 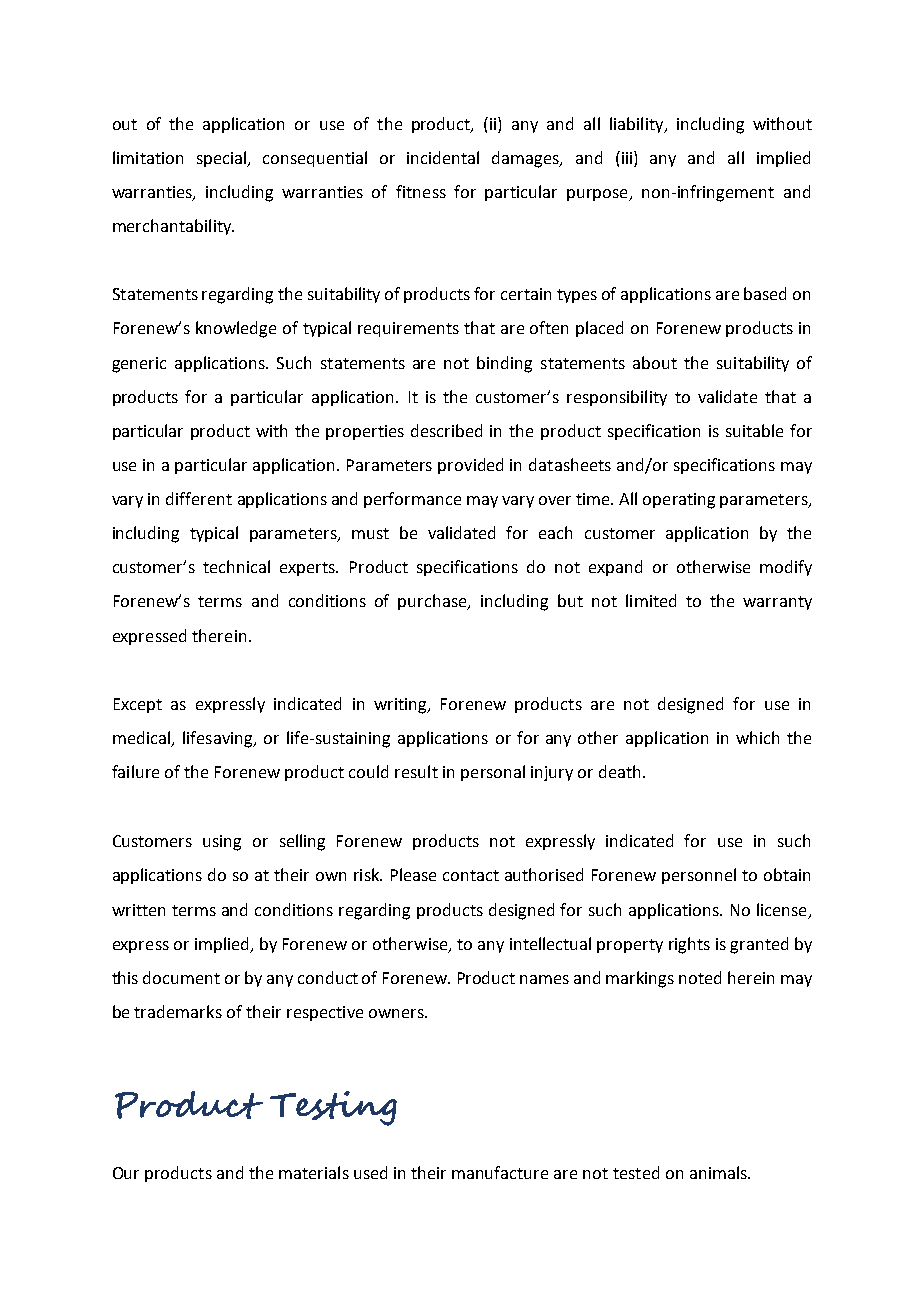 What do you see at coordinates (443, 157) in the page?
I see `incidental` at bounding box center [443, 157].
